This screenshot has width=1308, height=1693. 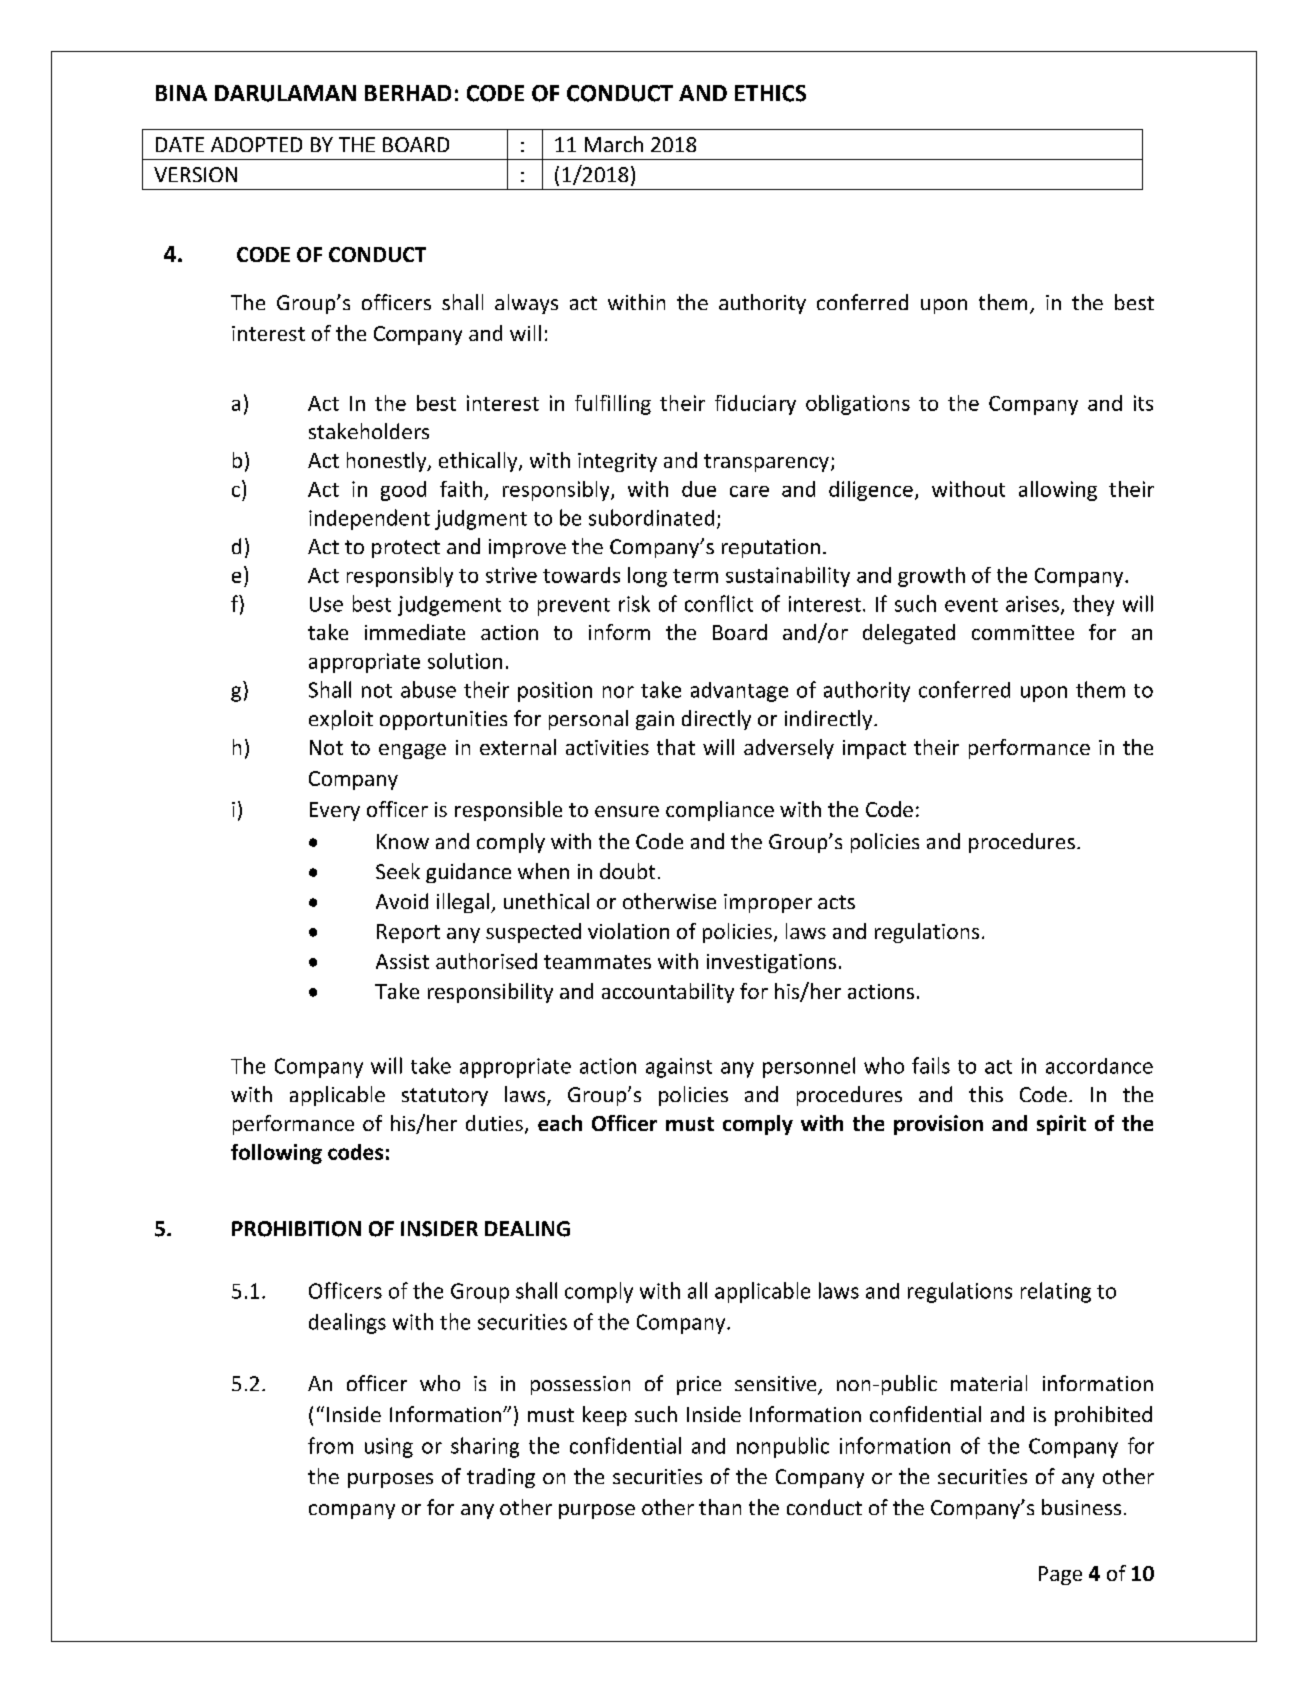 I want to click on ETHICS, so click(x=770, y=93).
